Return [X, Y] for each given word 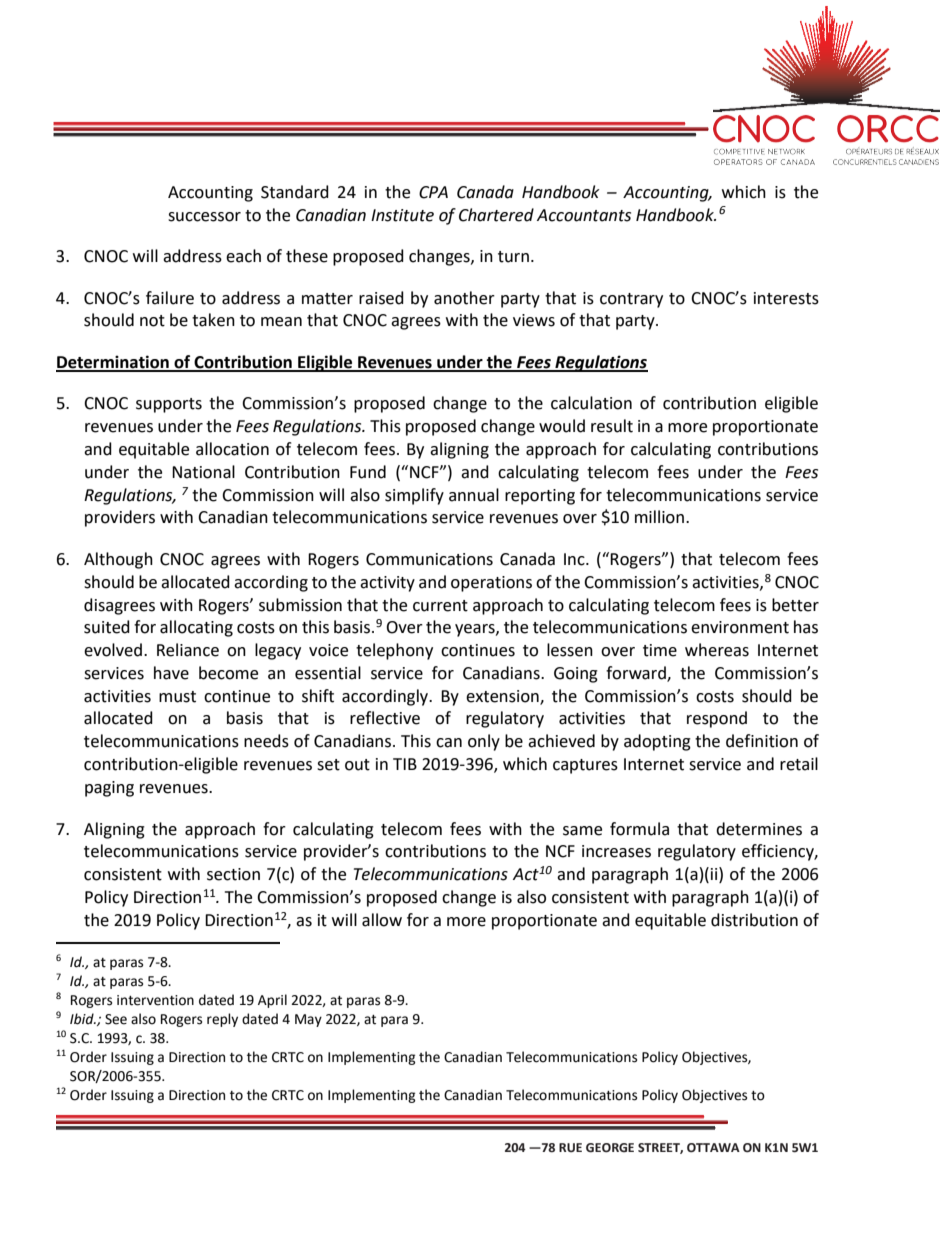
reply [222, 1020]
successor [204, 217]
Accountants [584, 215]
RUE [570, 1148]
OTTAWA [713, 1148]
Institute [402, 215]
